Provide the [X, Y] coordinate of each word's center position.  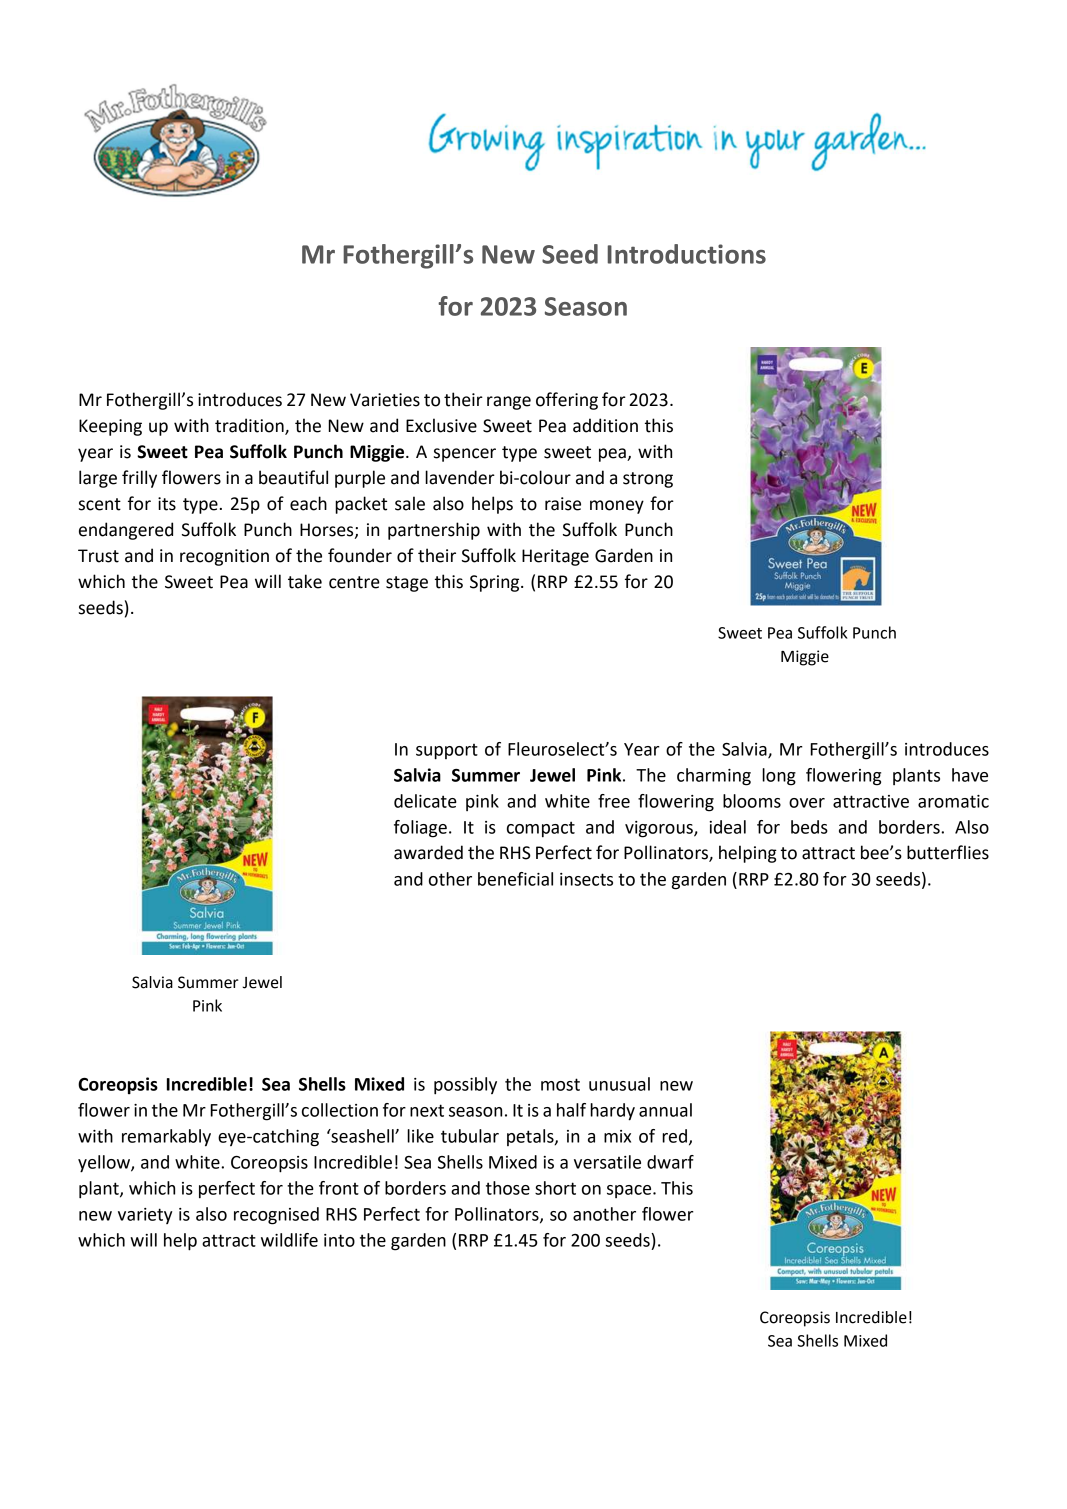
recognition [224, 557]
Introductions [687, 254]
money [617, 507]
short [555, 1188]
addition [605, 425]
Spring [496, 583]
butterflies [948, 852]
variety [145, 1216]
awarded [428, 852]
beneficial [515, 879]
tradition [250, 426]
